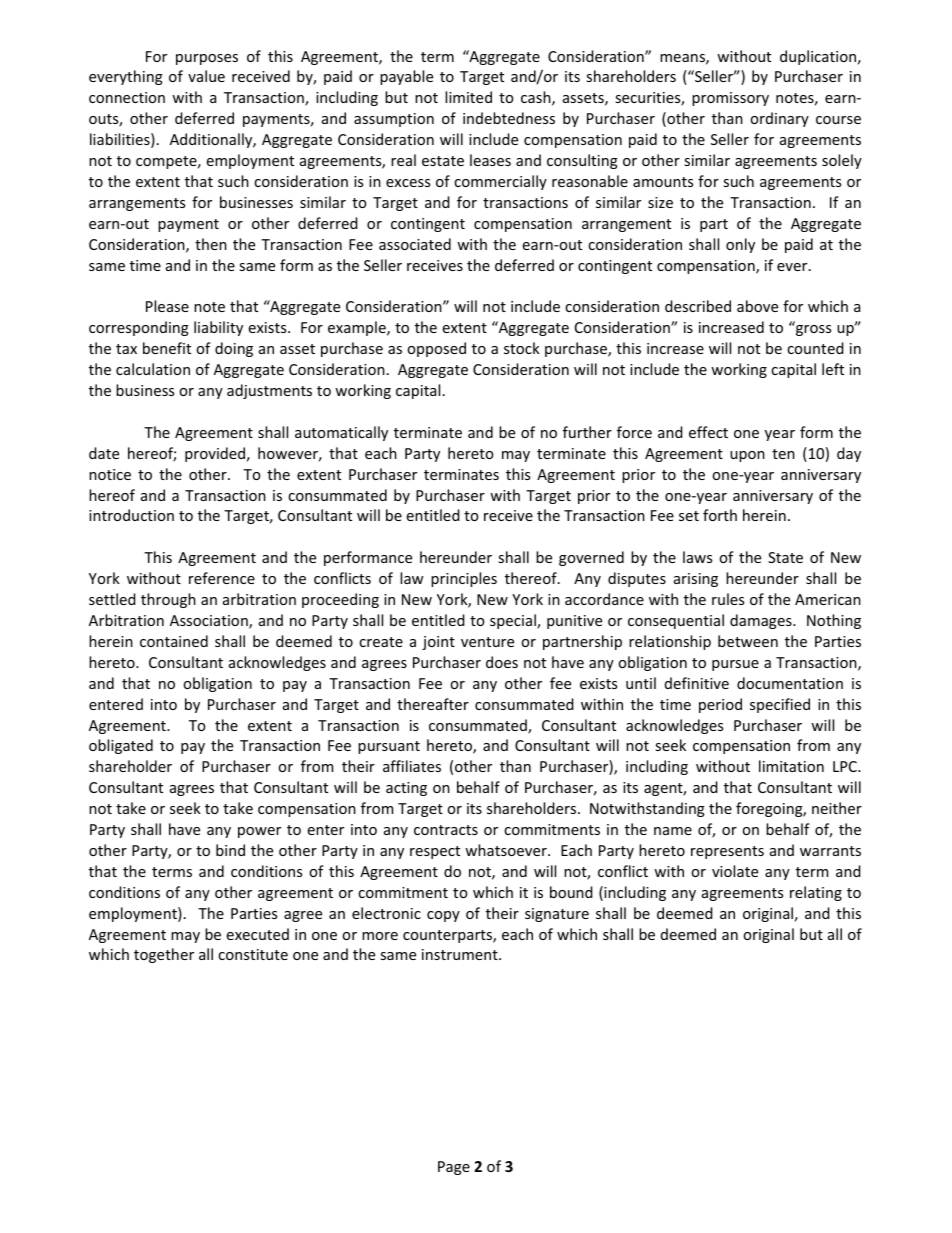 The height and width of the screenshot is (1233, 952). What do you see at coordinates (730, 99) in the screenshot?
I see `promissory` at bounding box center [730, 99].
